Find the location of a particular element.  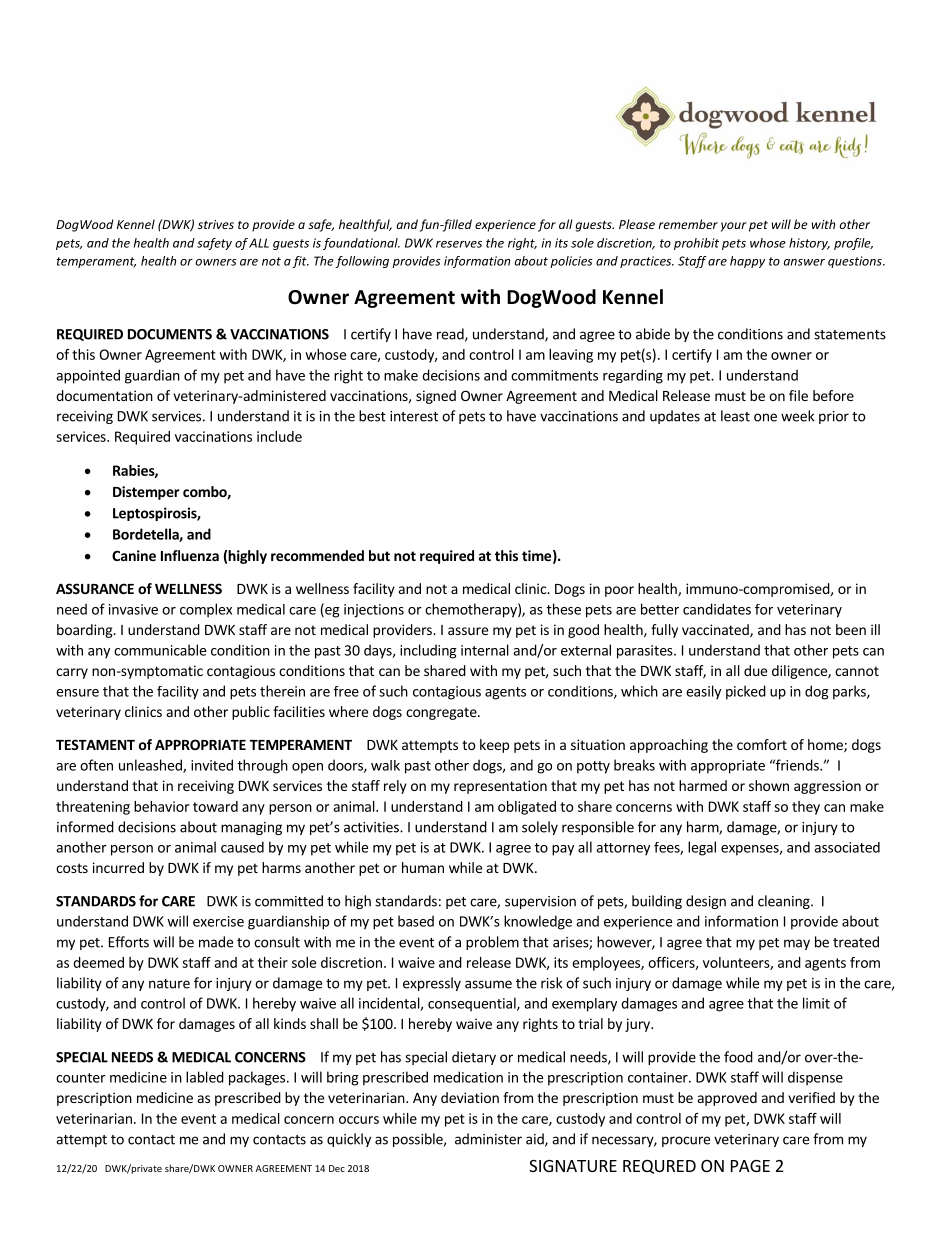

one is located at coordinates (765, 417).
